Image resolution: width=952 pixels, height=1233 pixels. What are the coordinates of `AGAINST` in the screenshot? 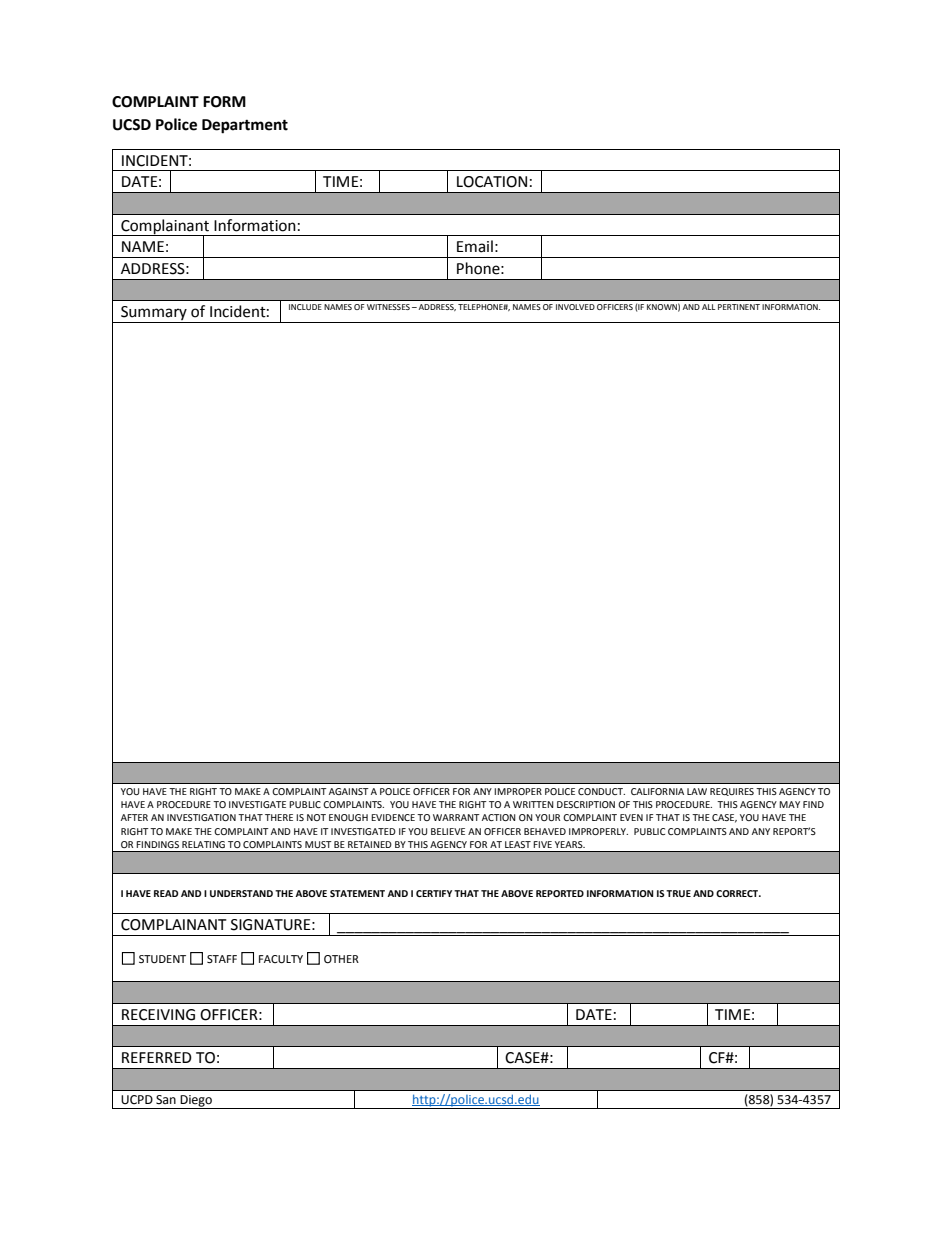 It's located at (349, 791).
